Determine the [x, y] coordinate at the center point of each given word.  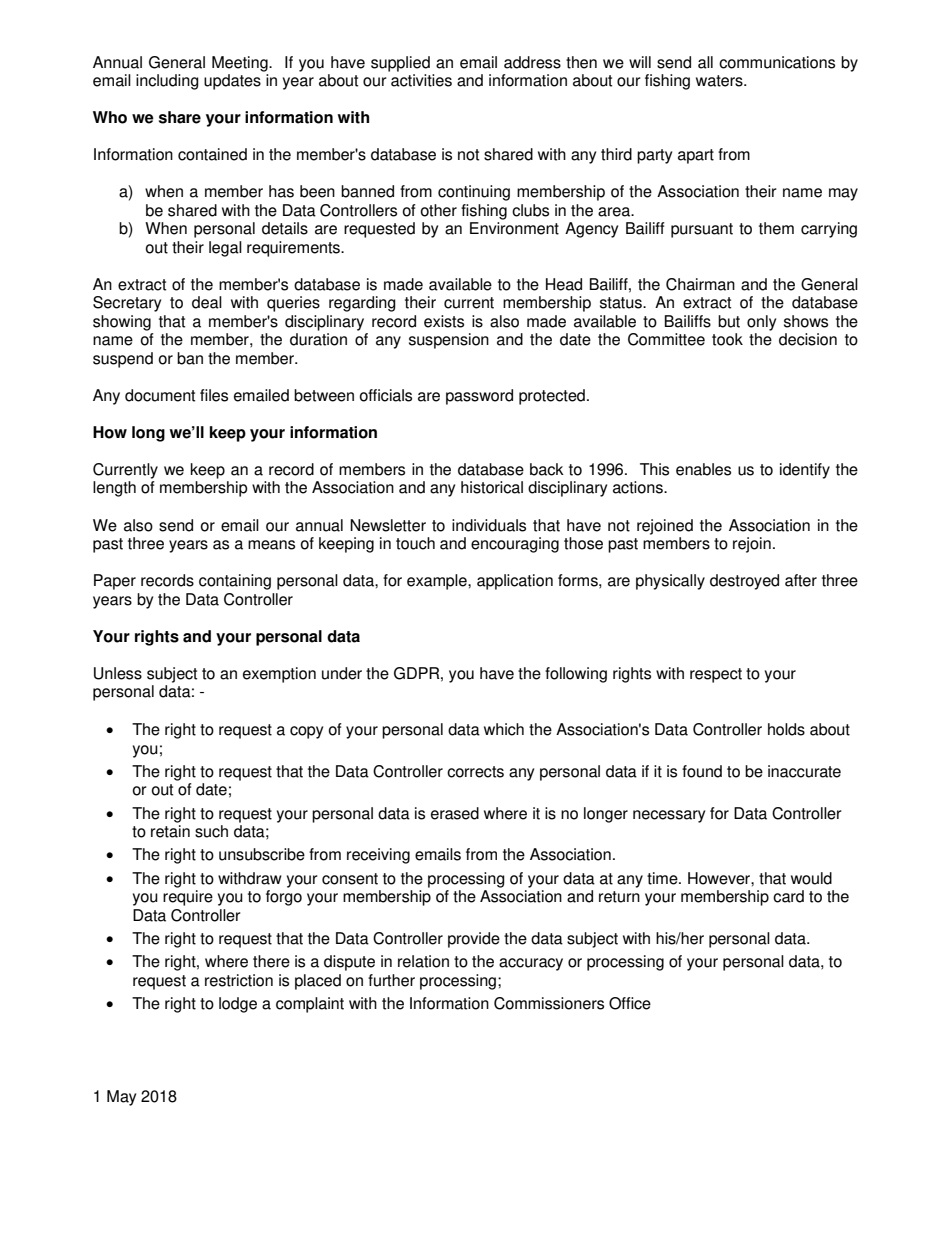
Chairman [700, 284]
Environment [514, 228]
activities [421, 80]
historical [492, 487]
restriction [239, 980]
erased [455, 813]
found [702, 771]
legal [225, 249]
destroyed [744, 582]
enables [703, 469]
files [214, 395]
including [167, 82]
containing [235, 582]
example [438, 582]
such [211, 831]
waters [720, 81]
